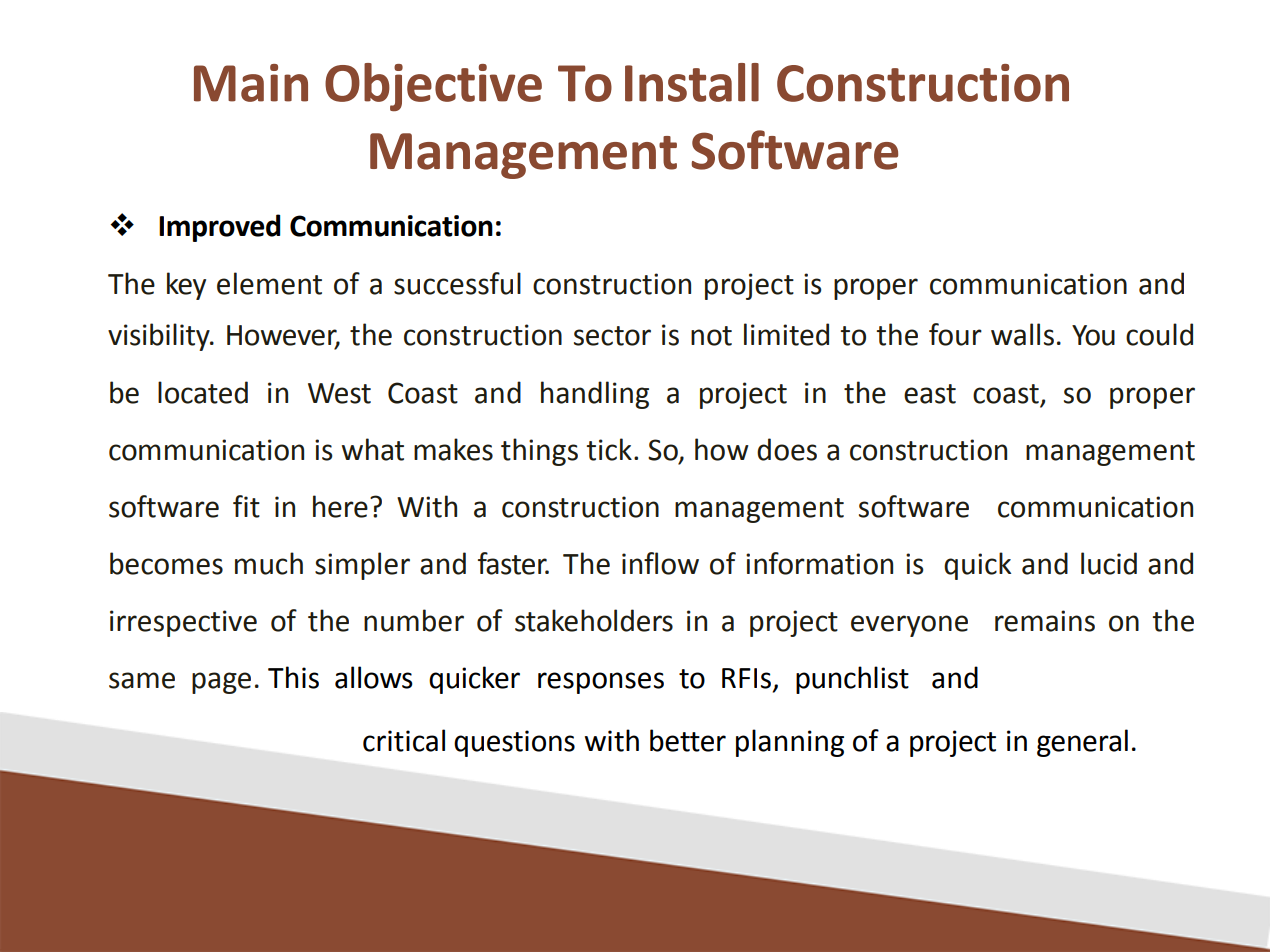  What do you see at coordinates (457, 283) in the screenshot?
I see `successful` at bounding box center [457, 283].
